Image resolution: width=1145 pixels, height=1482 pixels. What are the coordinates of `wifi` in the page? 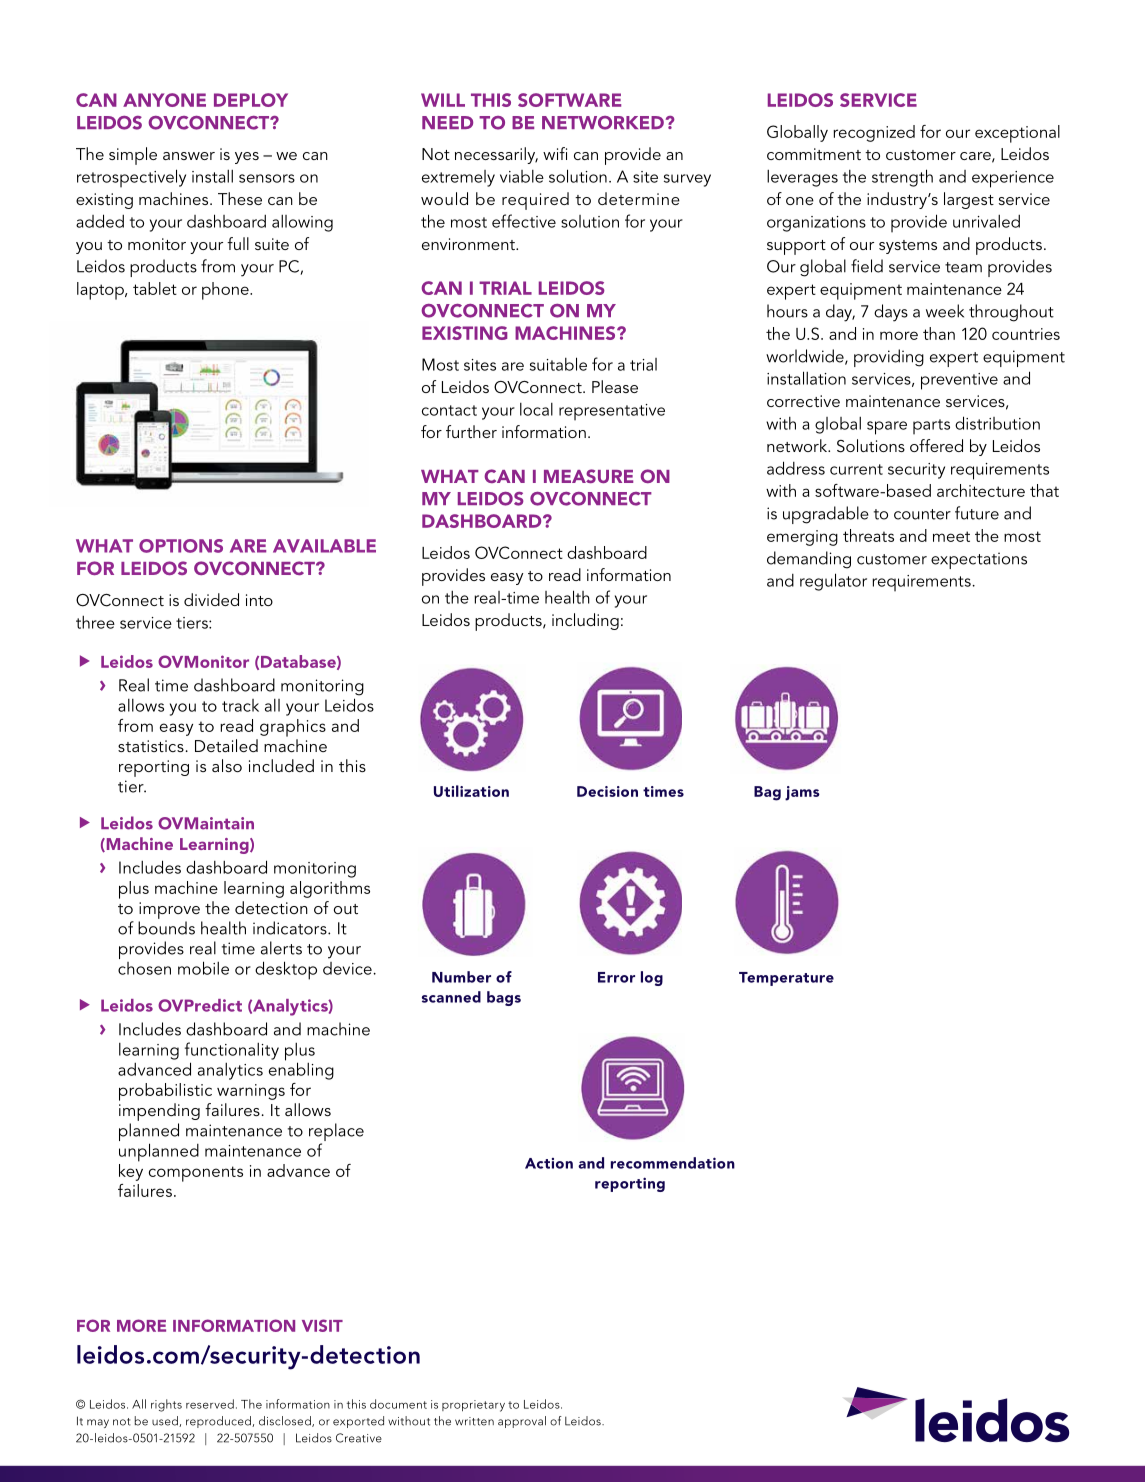 It's located at (555, 153).
